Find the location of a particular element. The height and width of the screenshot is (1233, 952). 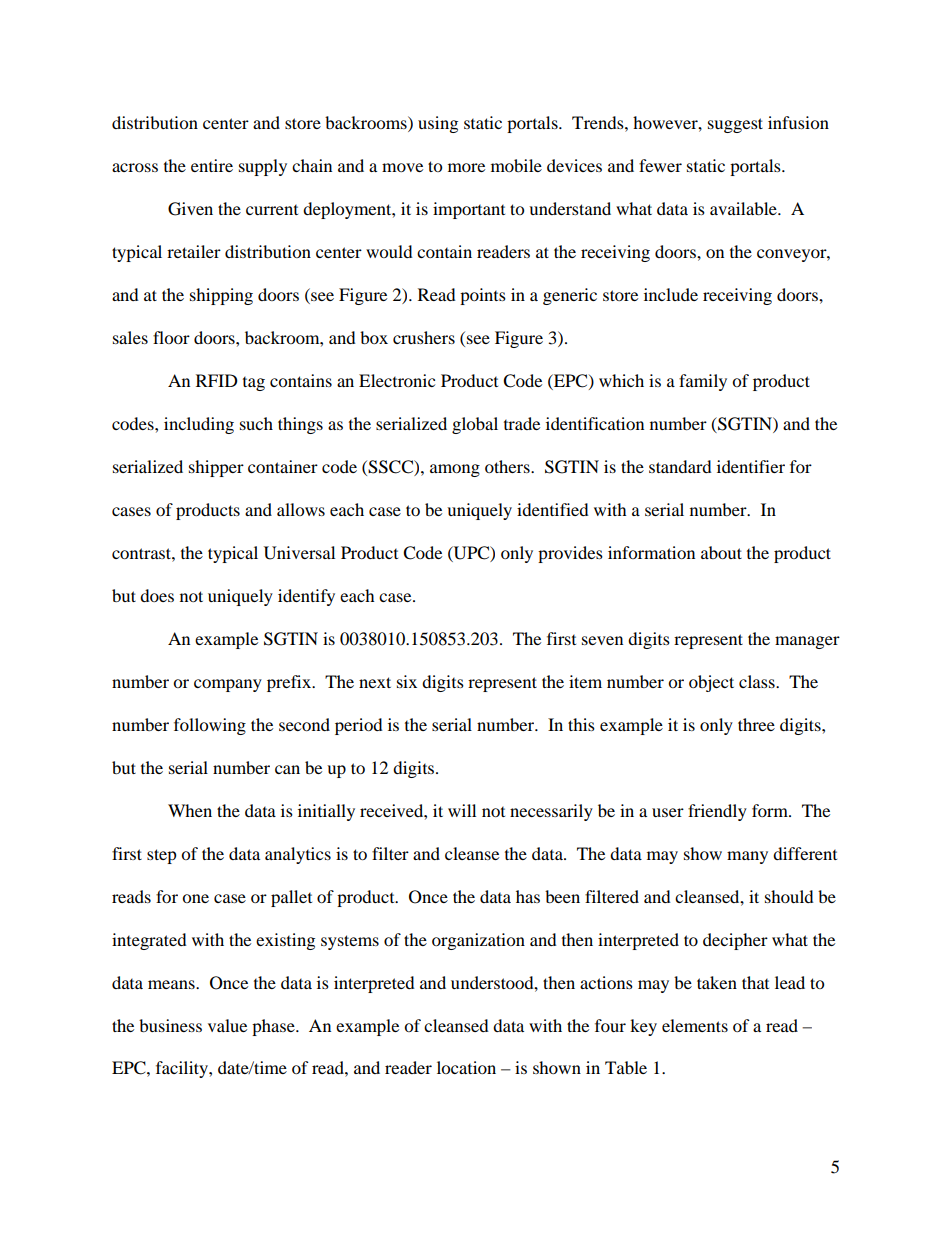

provides is located at coordinates (570, 554).
